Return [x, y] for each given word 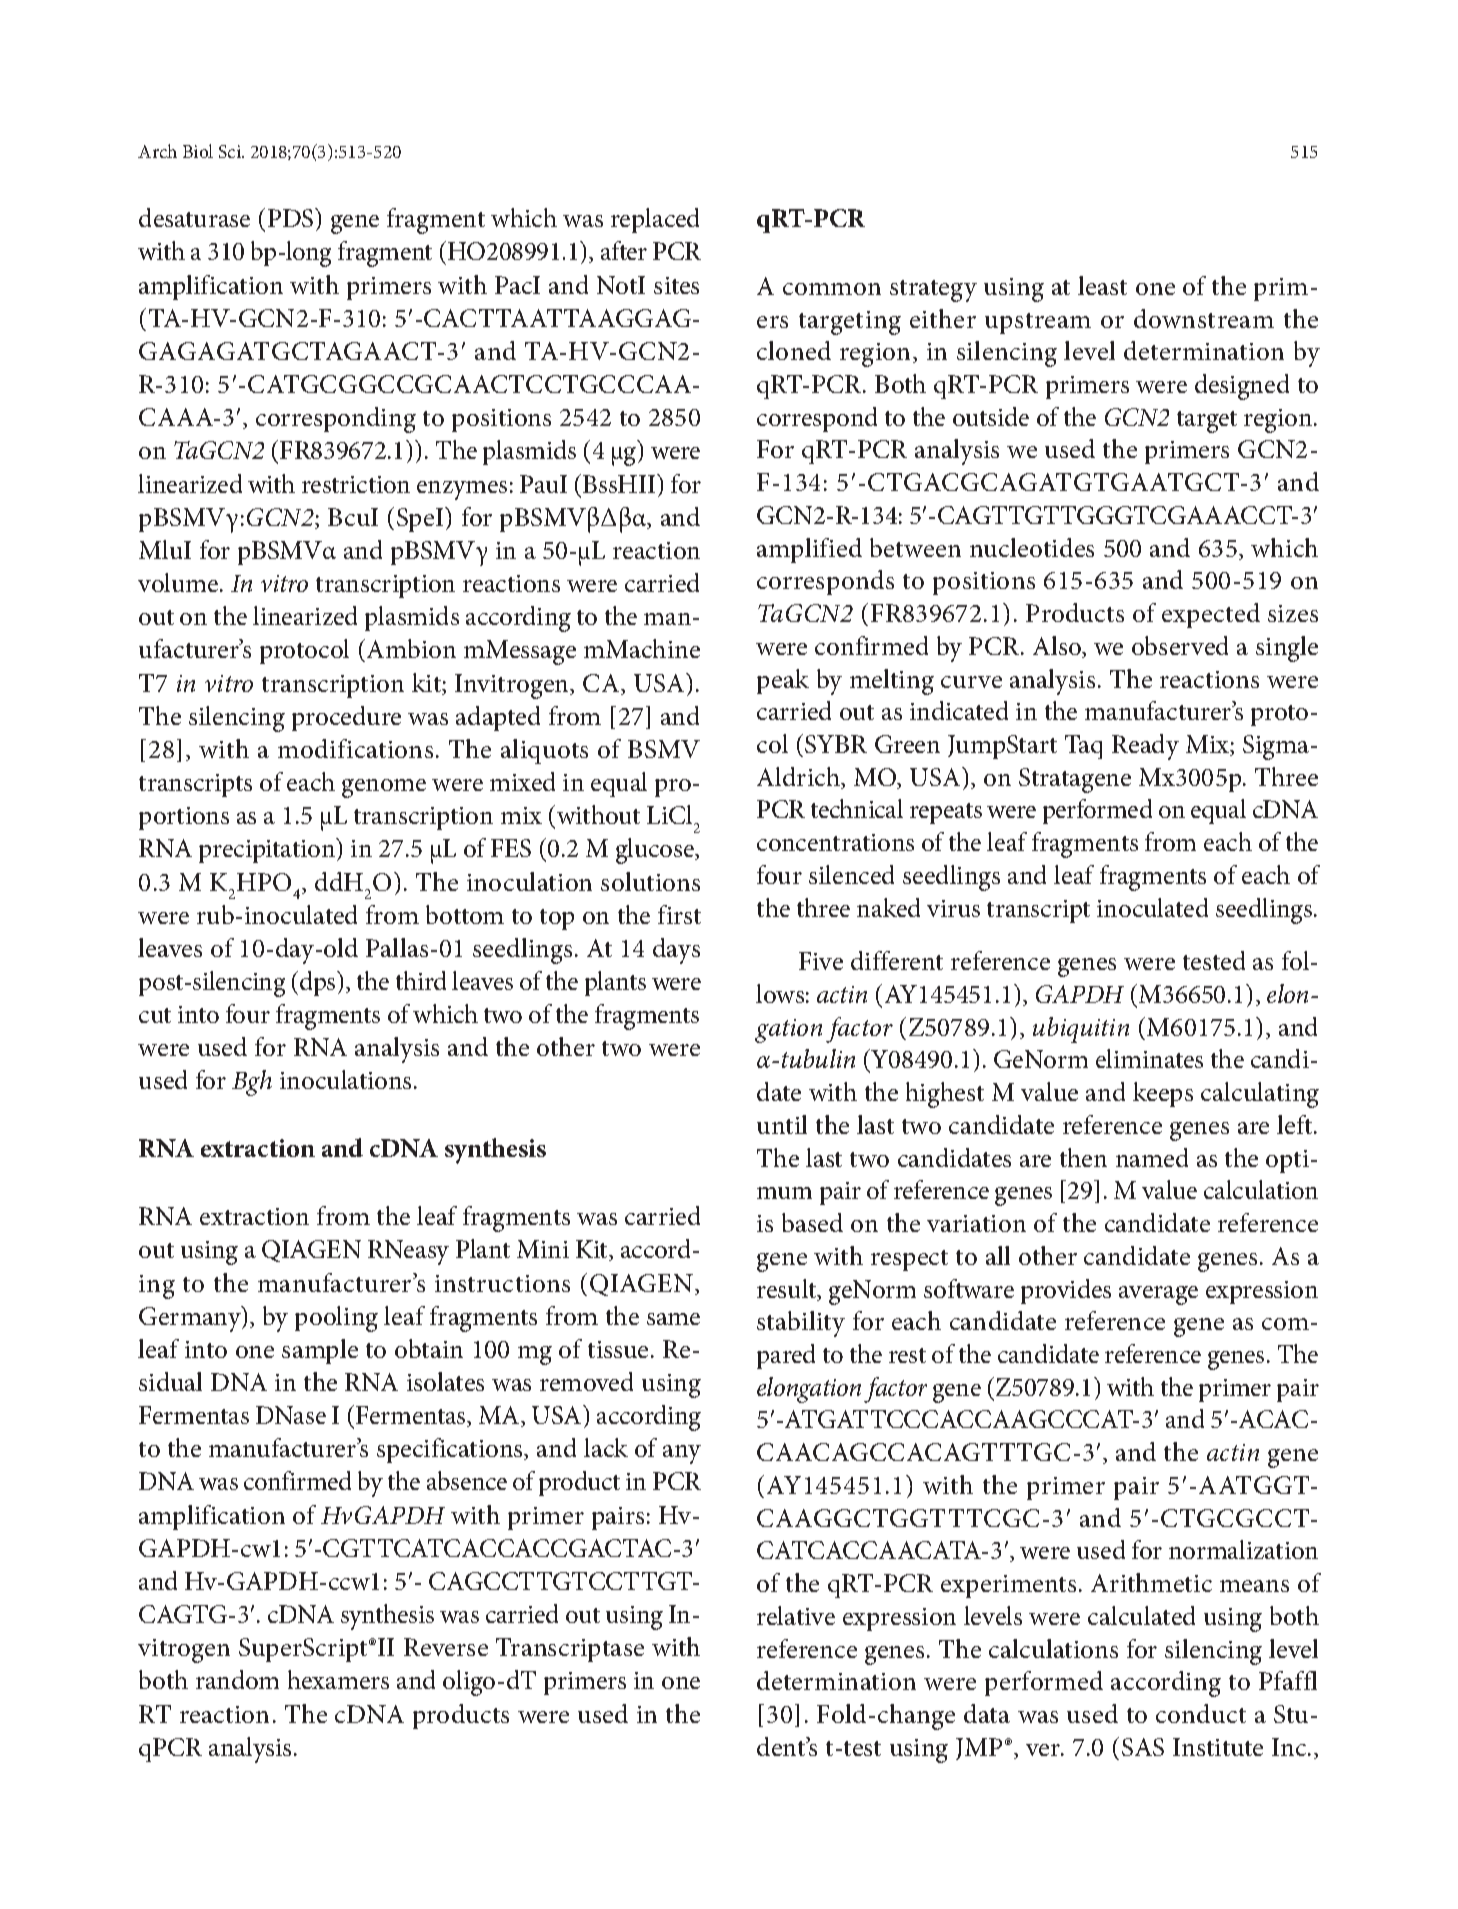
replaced [655, 220]
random [237, 1679]
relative [796, 1615]
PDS [292, 217]
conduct [1201, 1713]
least [1102, 285]
